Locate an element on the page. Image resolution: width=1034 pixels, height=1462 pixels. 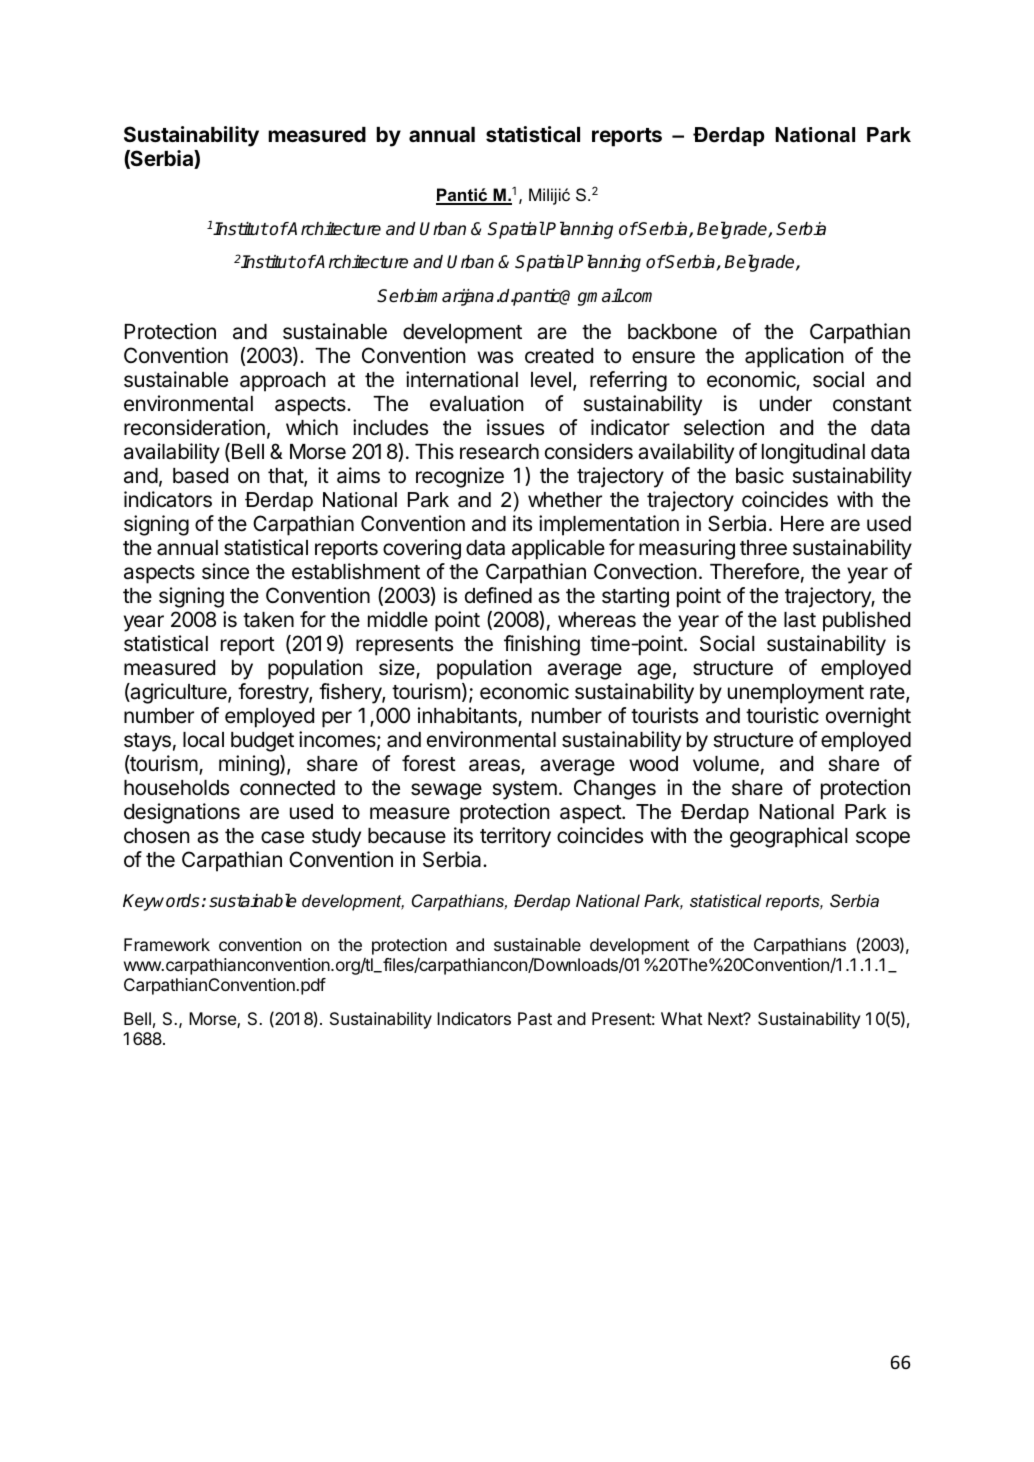
territory is located at coordinates (515, 837).
